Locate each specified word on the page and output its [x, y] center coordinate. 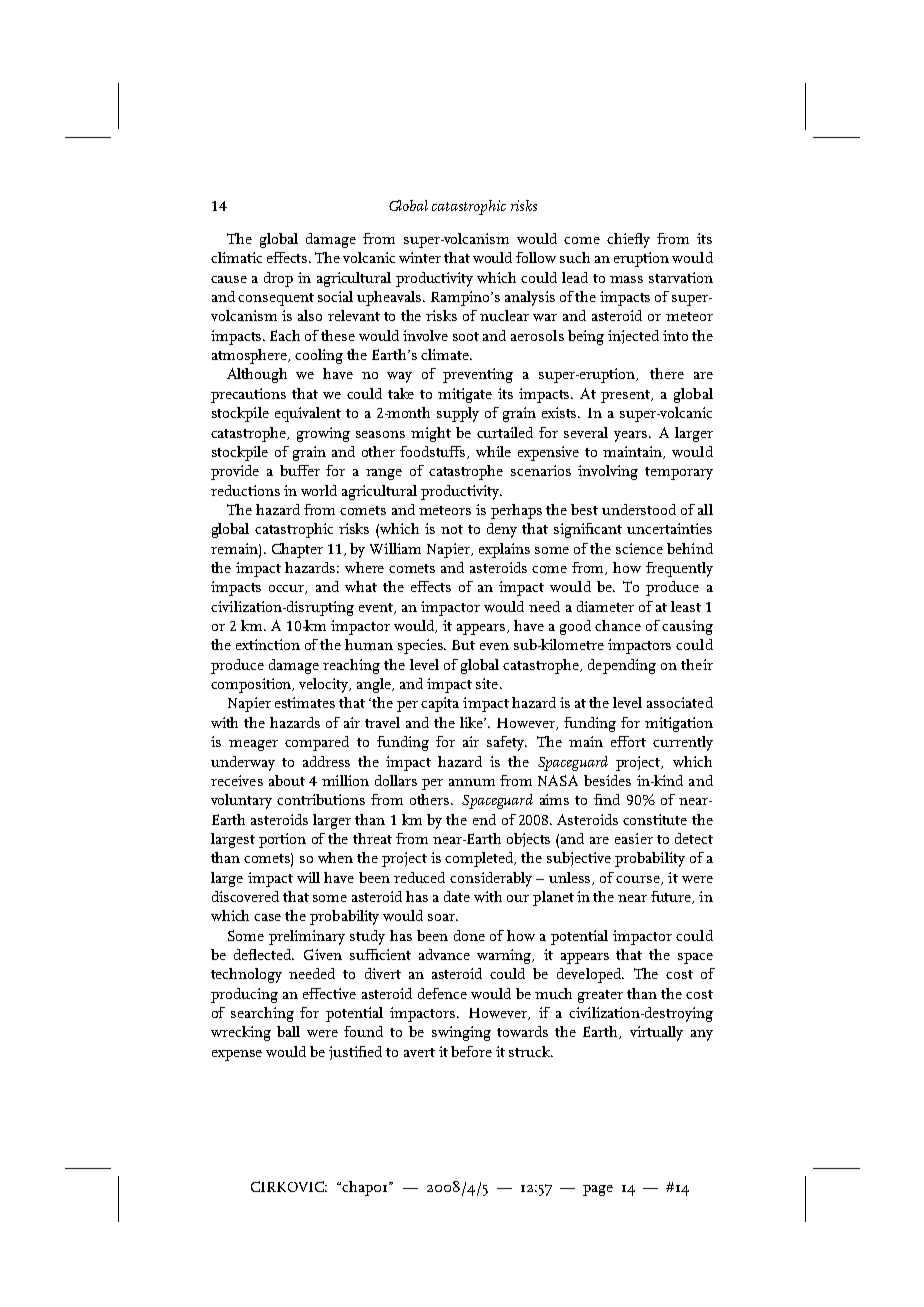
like [473, 722]
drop [278, 279]
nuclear [504, 315]
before [471, 1051]
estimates [305, 702]
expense [237, 1055]
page [598, 1190]
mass [626, 279]
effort [628, 741]
